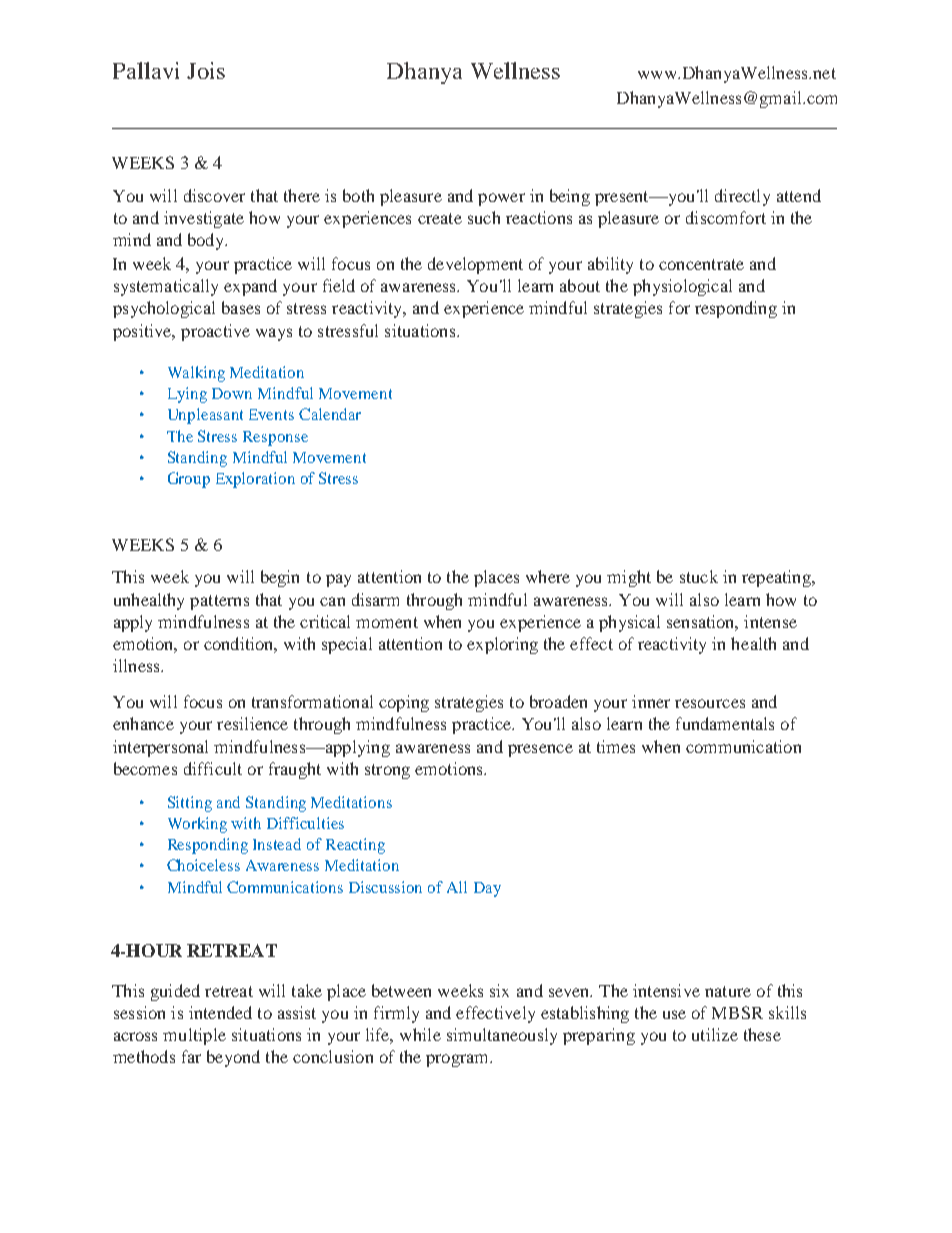  Describe the element at coordinates (682, 287) in the image. I see `physiological` at that location.
